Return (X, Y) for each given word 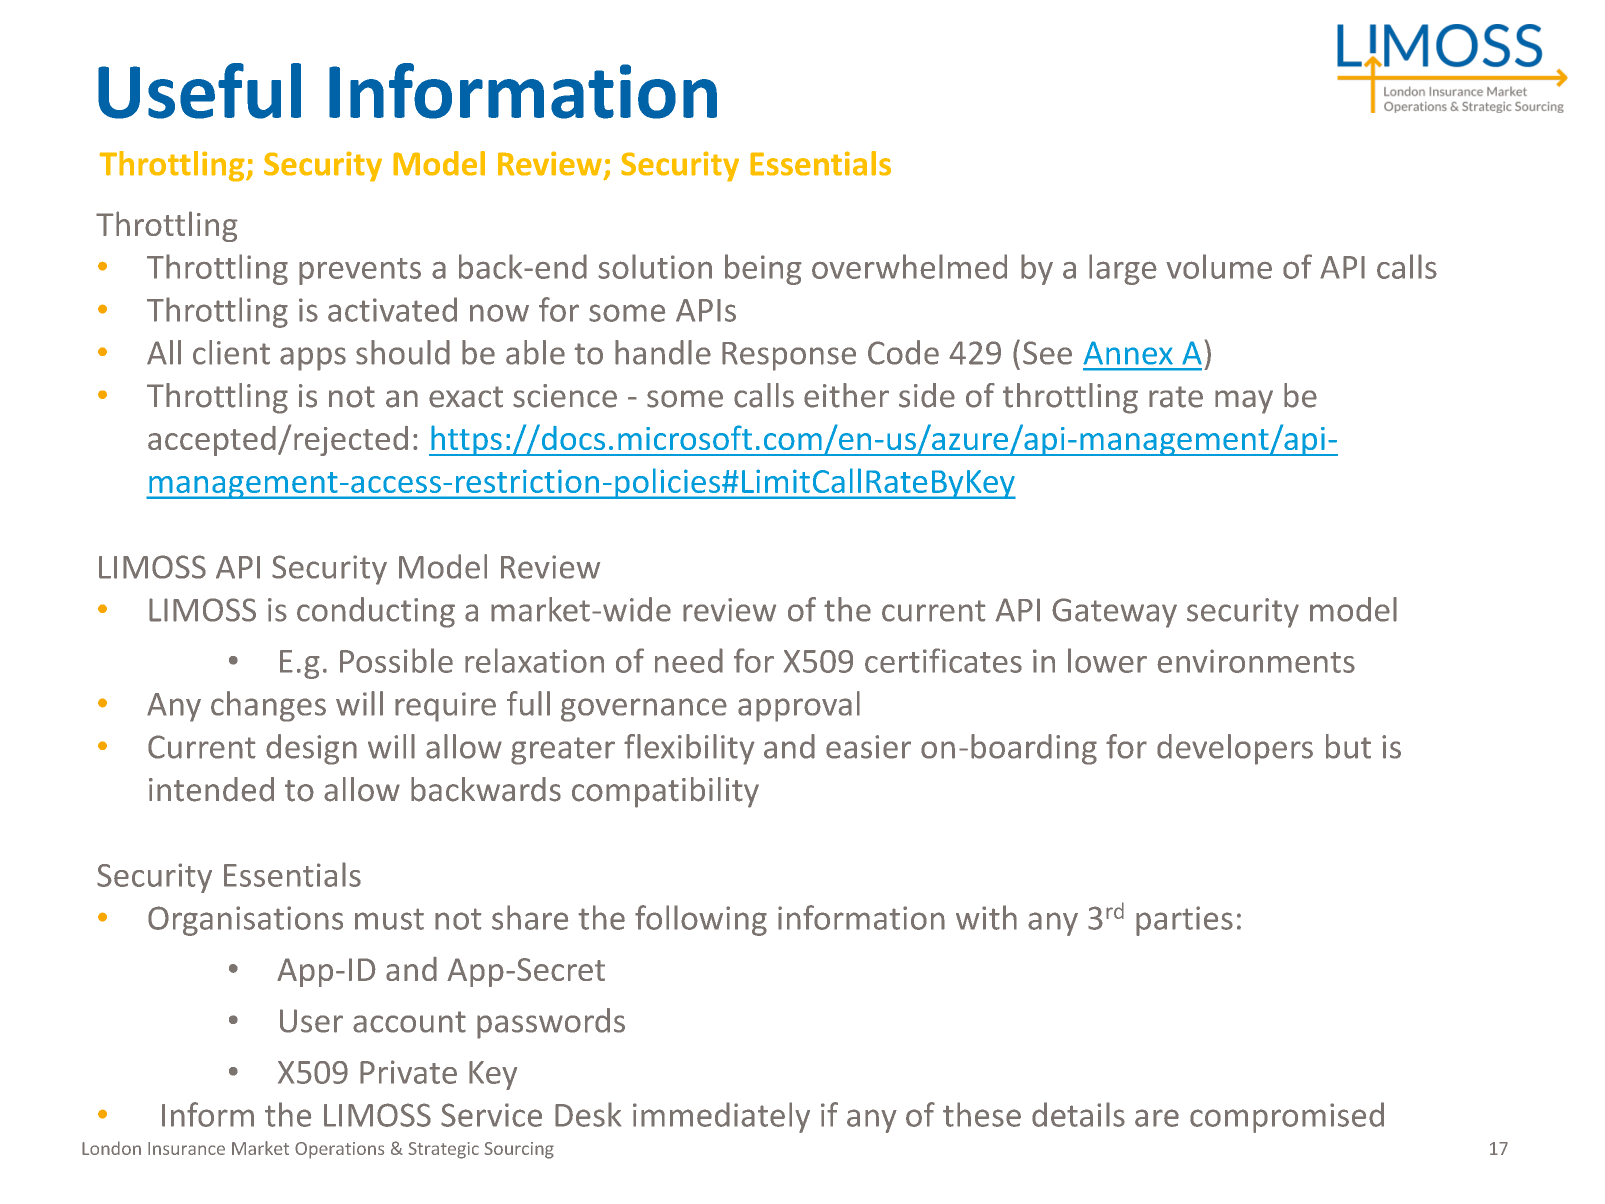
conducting (376, 612)
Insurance (186, 1148)
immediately (721, 1117)
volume (1219, 266)
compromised (1287, 1117)
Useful (199, 91)
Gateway (1114, 613)
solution (655, 266)
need (689, 660)
